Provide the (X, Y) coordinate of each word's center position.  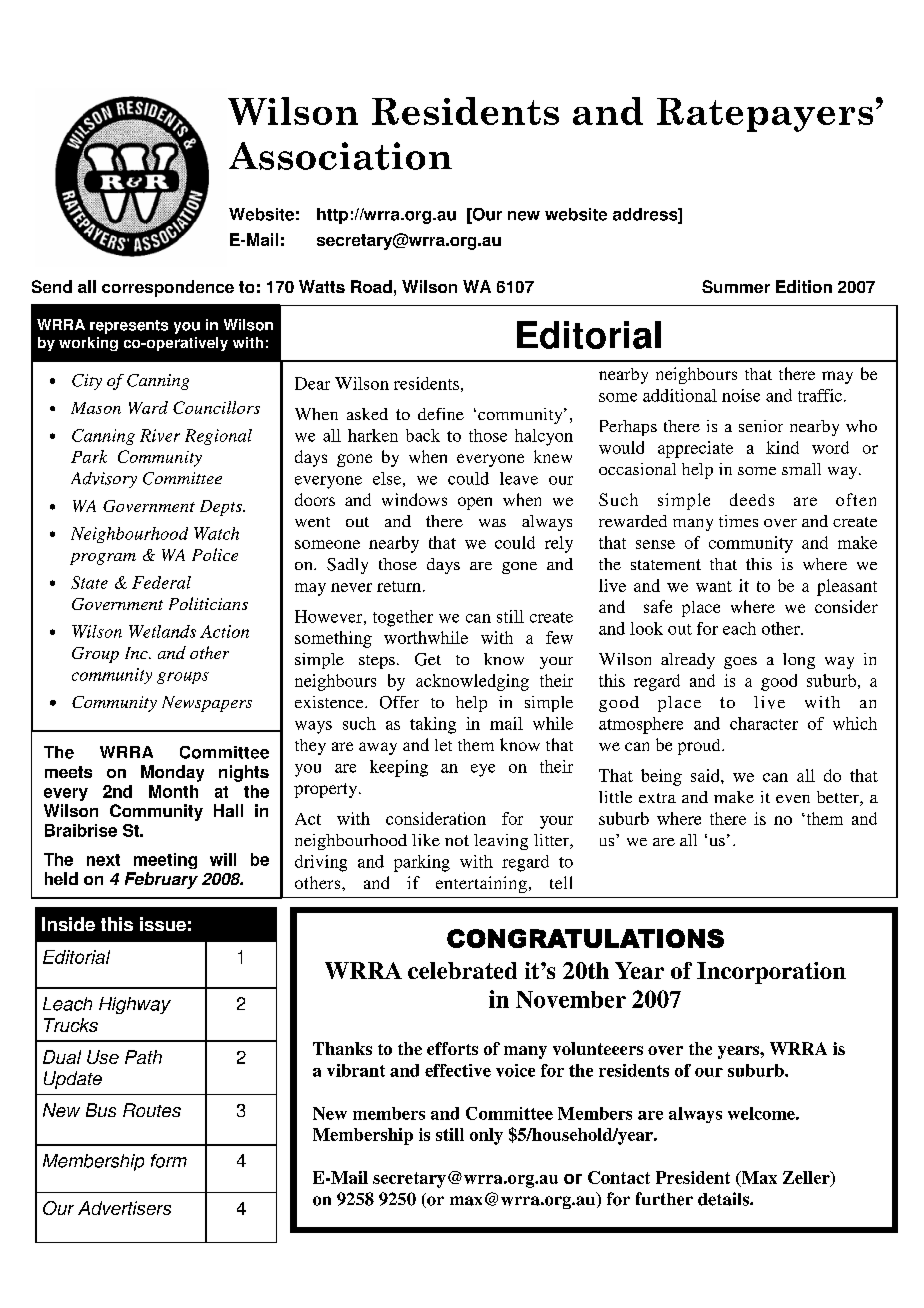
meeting (165, 861)
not (457, 840)
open (475, 503)
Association (340, 156)
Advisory (104, 480)
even (793, 799)
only (486, 1136)
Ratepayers (765, 115)
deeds (752, 499)
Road (371, 286)
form (169, 1161)
